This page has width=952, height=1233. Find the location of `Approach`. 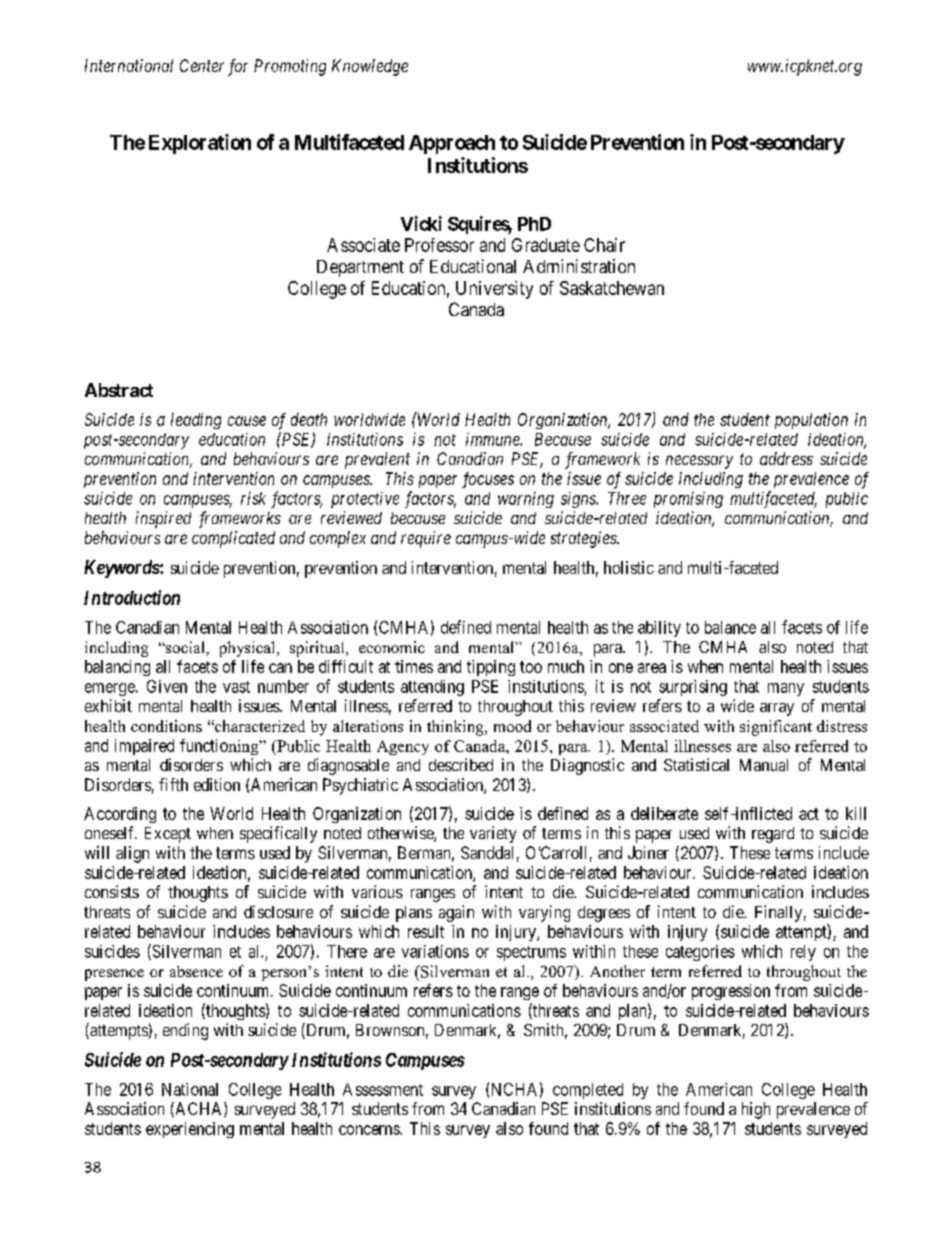

Approach is located at coordinates (452, 144).
